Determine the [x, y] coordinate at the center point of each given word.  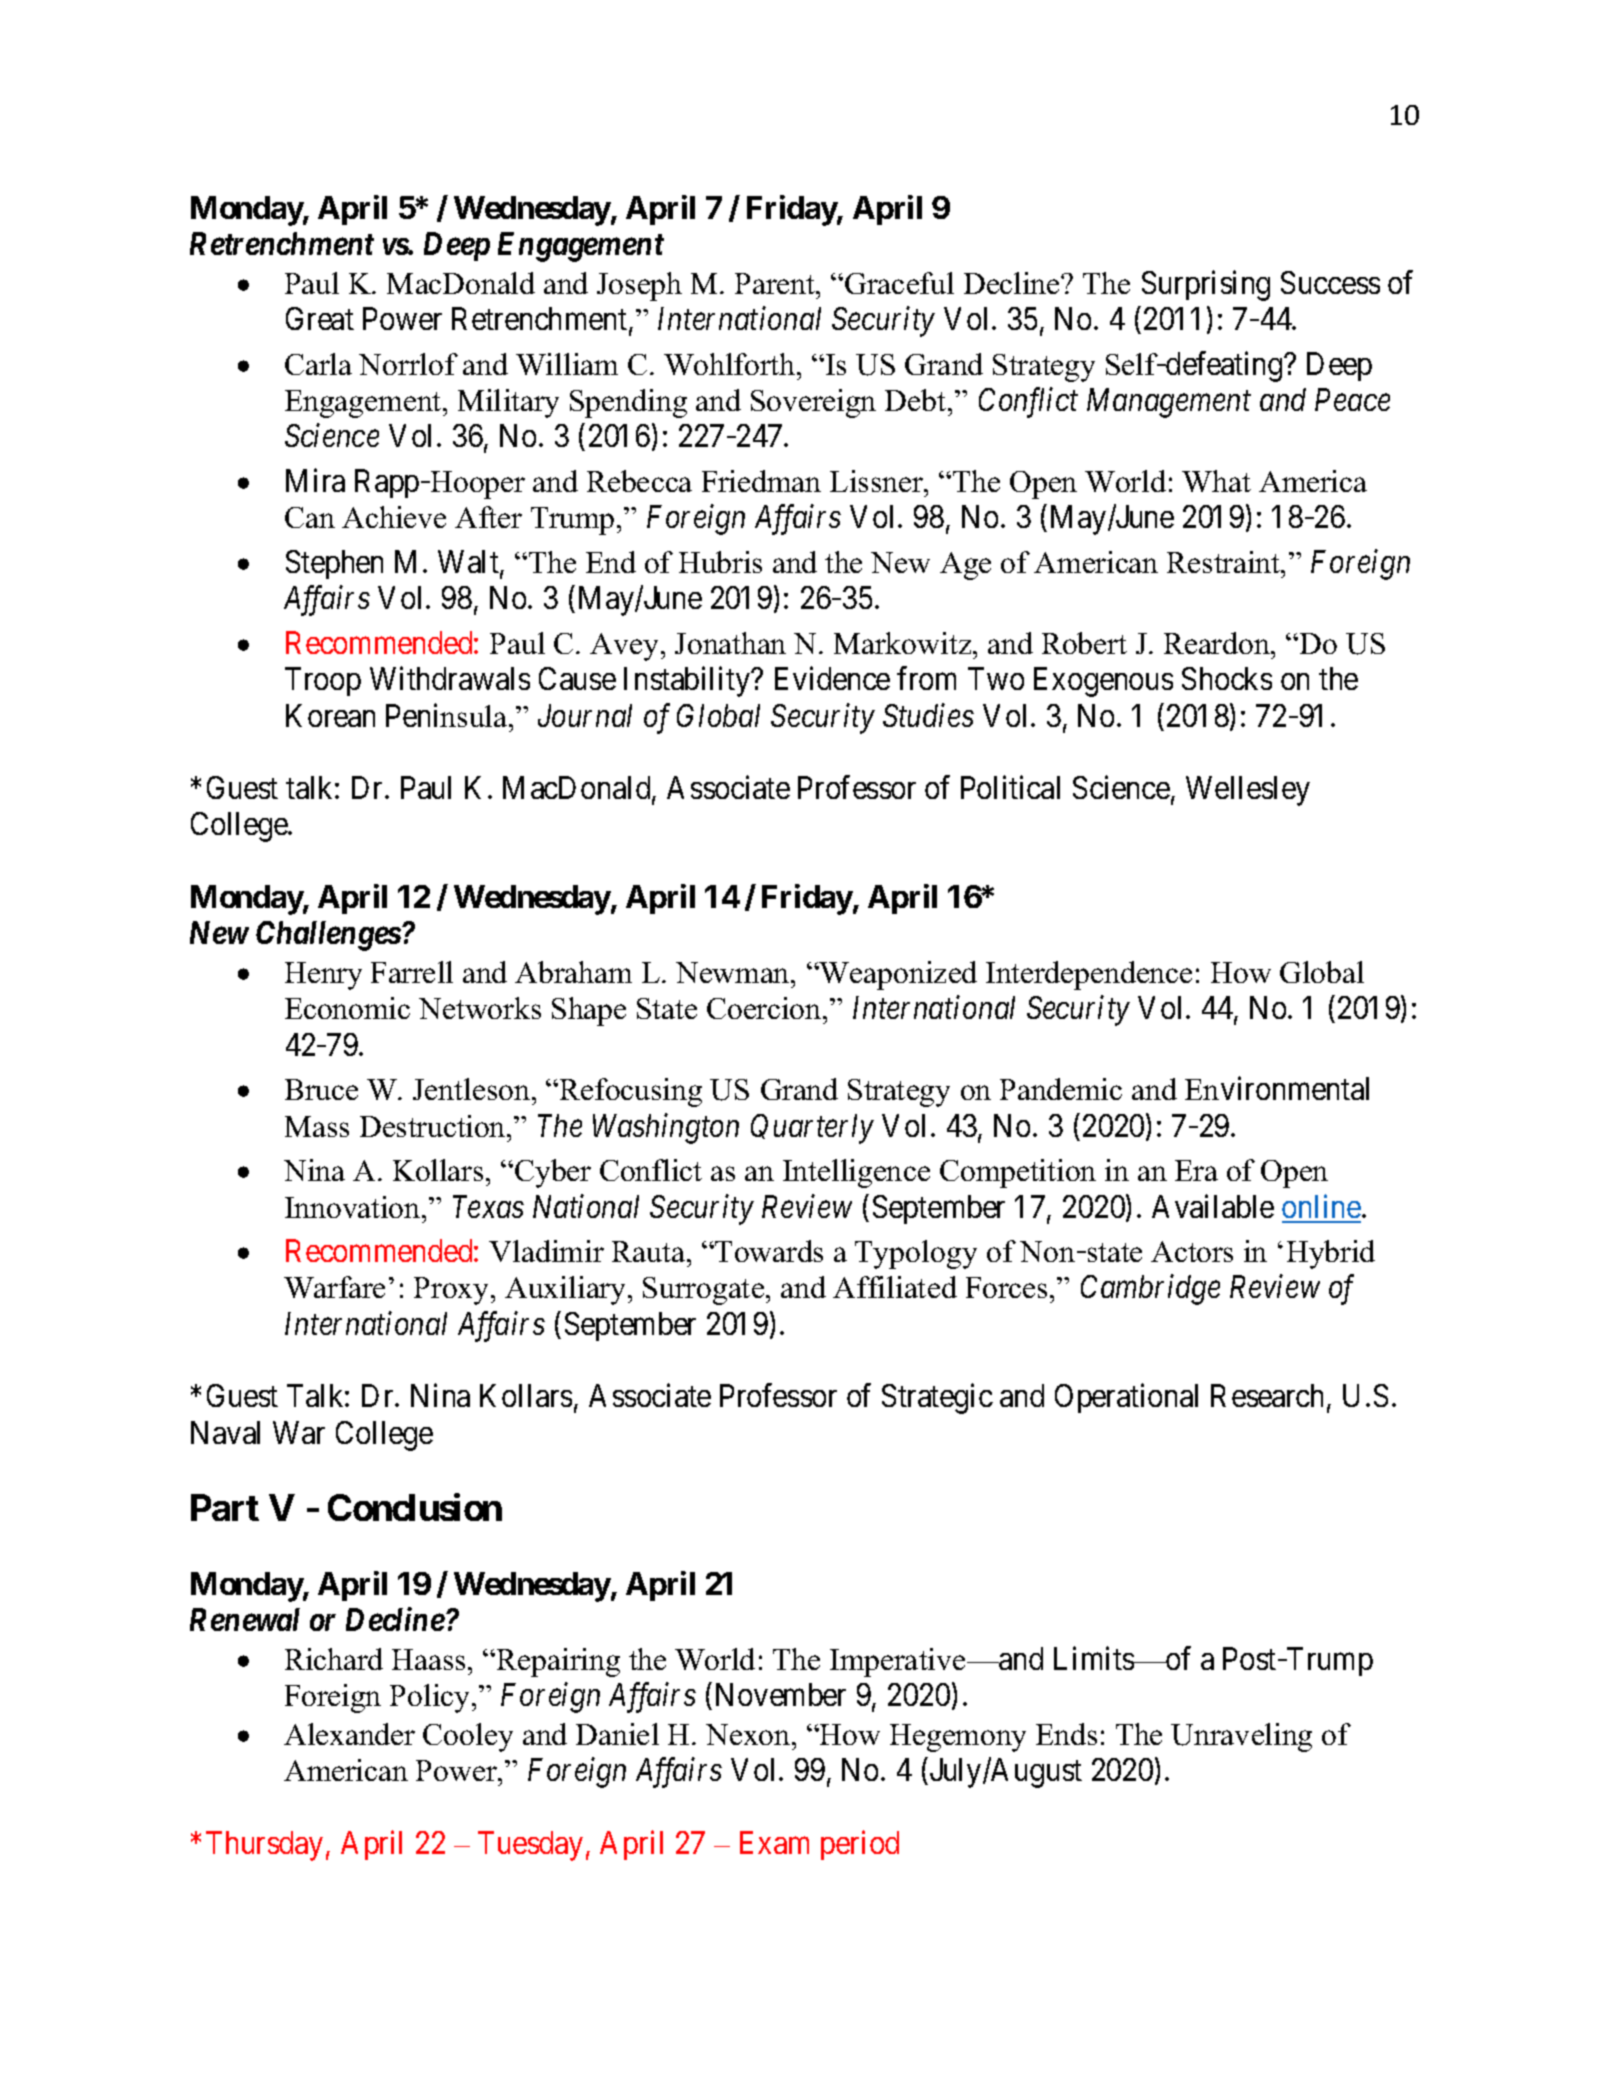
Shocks [1227, 678]
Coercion [765, 1008]
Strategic [937, 1399]
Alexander [349, 1734]
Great [320, 318]
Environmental [1277, 1088]
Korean [330, 715]
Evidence [832, 678]
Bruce [321, 1089]
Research [1267, 1395]
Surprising [1206, 285]
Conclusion [415, 1507]
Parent [776, 283]
